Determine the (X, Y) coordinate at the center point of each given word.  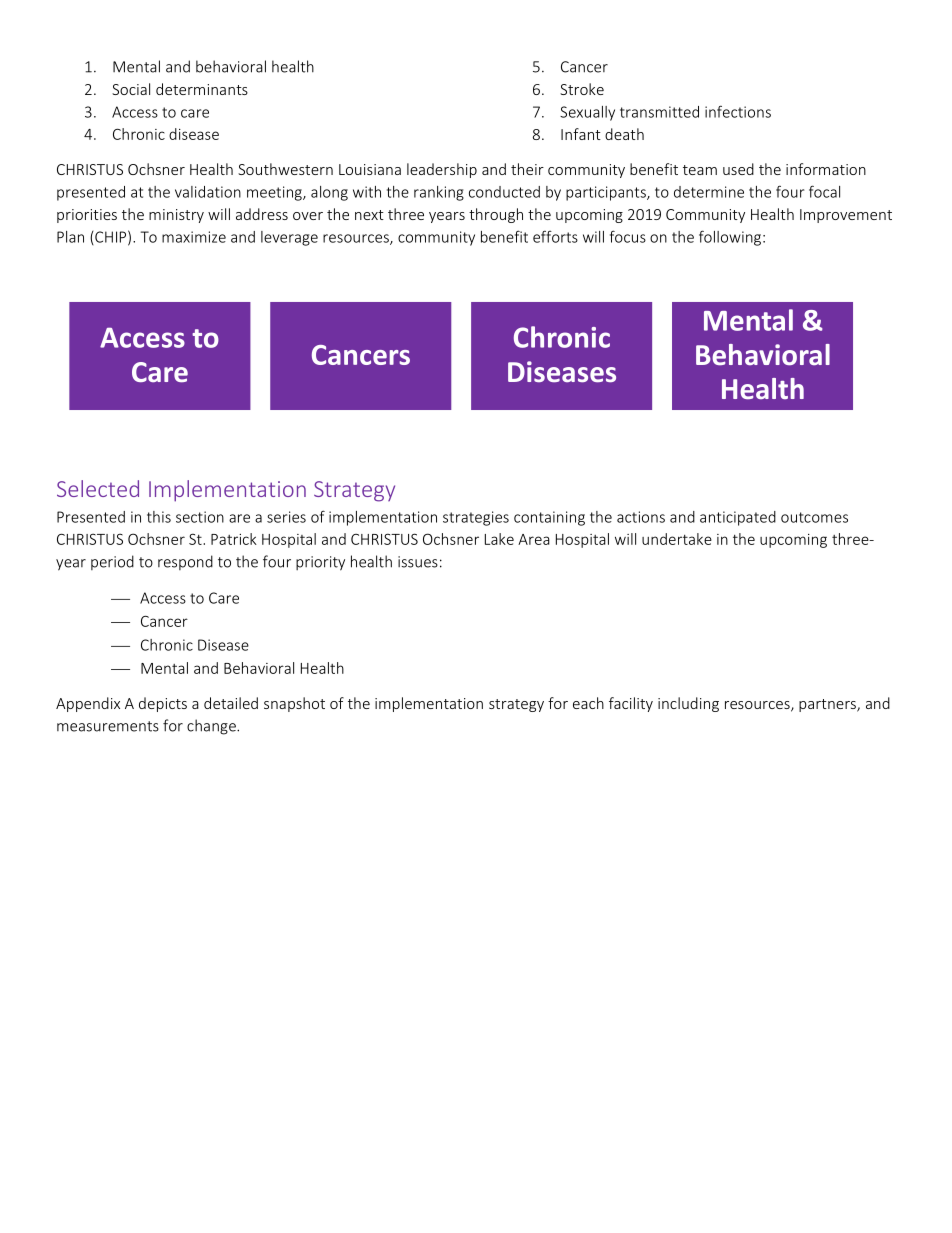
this (159, 517)
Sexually (587, 113)
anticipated (738, 518)
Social (131, 89)
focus (628, 236)
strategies (476, 518)
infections (738, 111)
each (588, 703)
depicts (163, 704)
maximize (194, 237)
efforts (555, 236)
